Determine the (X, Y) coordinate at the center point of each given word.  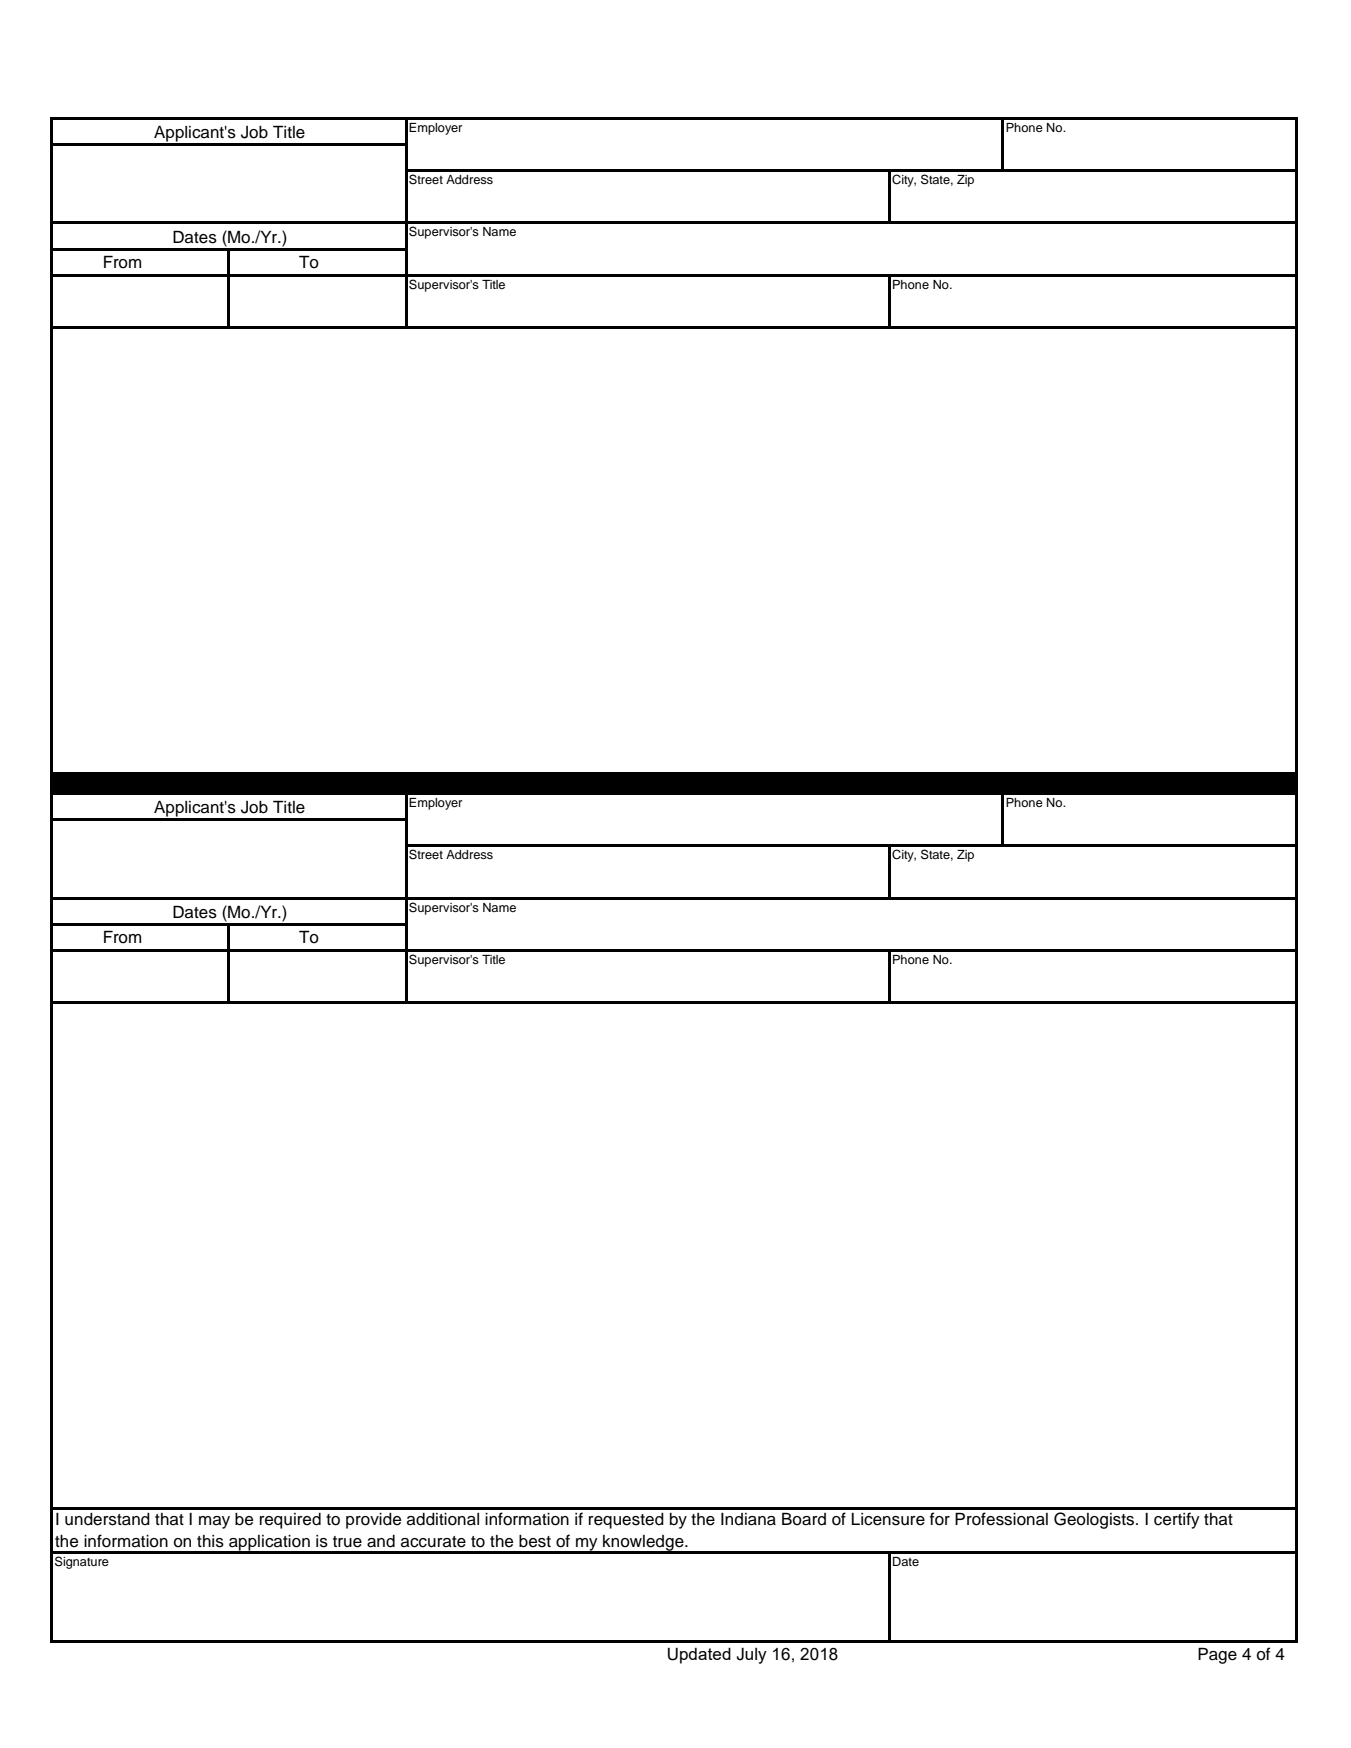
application (269, 1544)
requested (626, 1521)
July (751, 1655)
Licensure (888, 1519)
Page (1217, 1655)
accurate (433, 1542)
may (214, 1522)
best (535, 1541)
